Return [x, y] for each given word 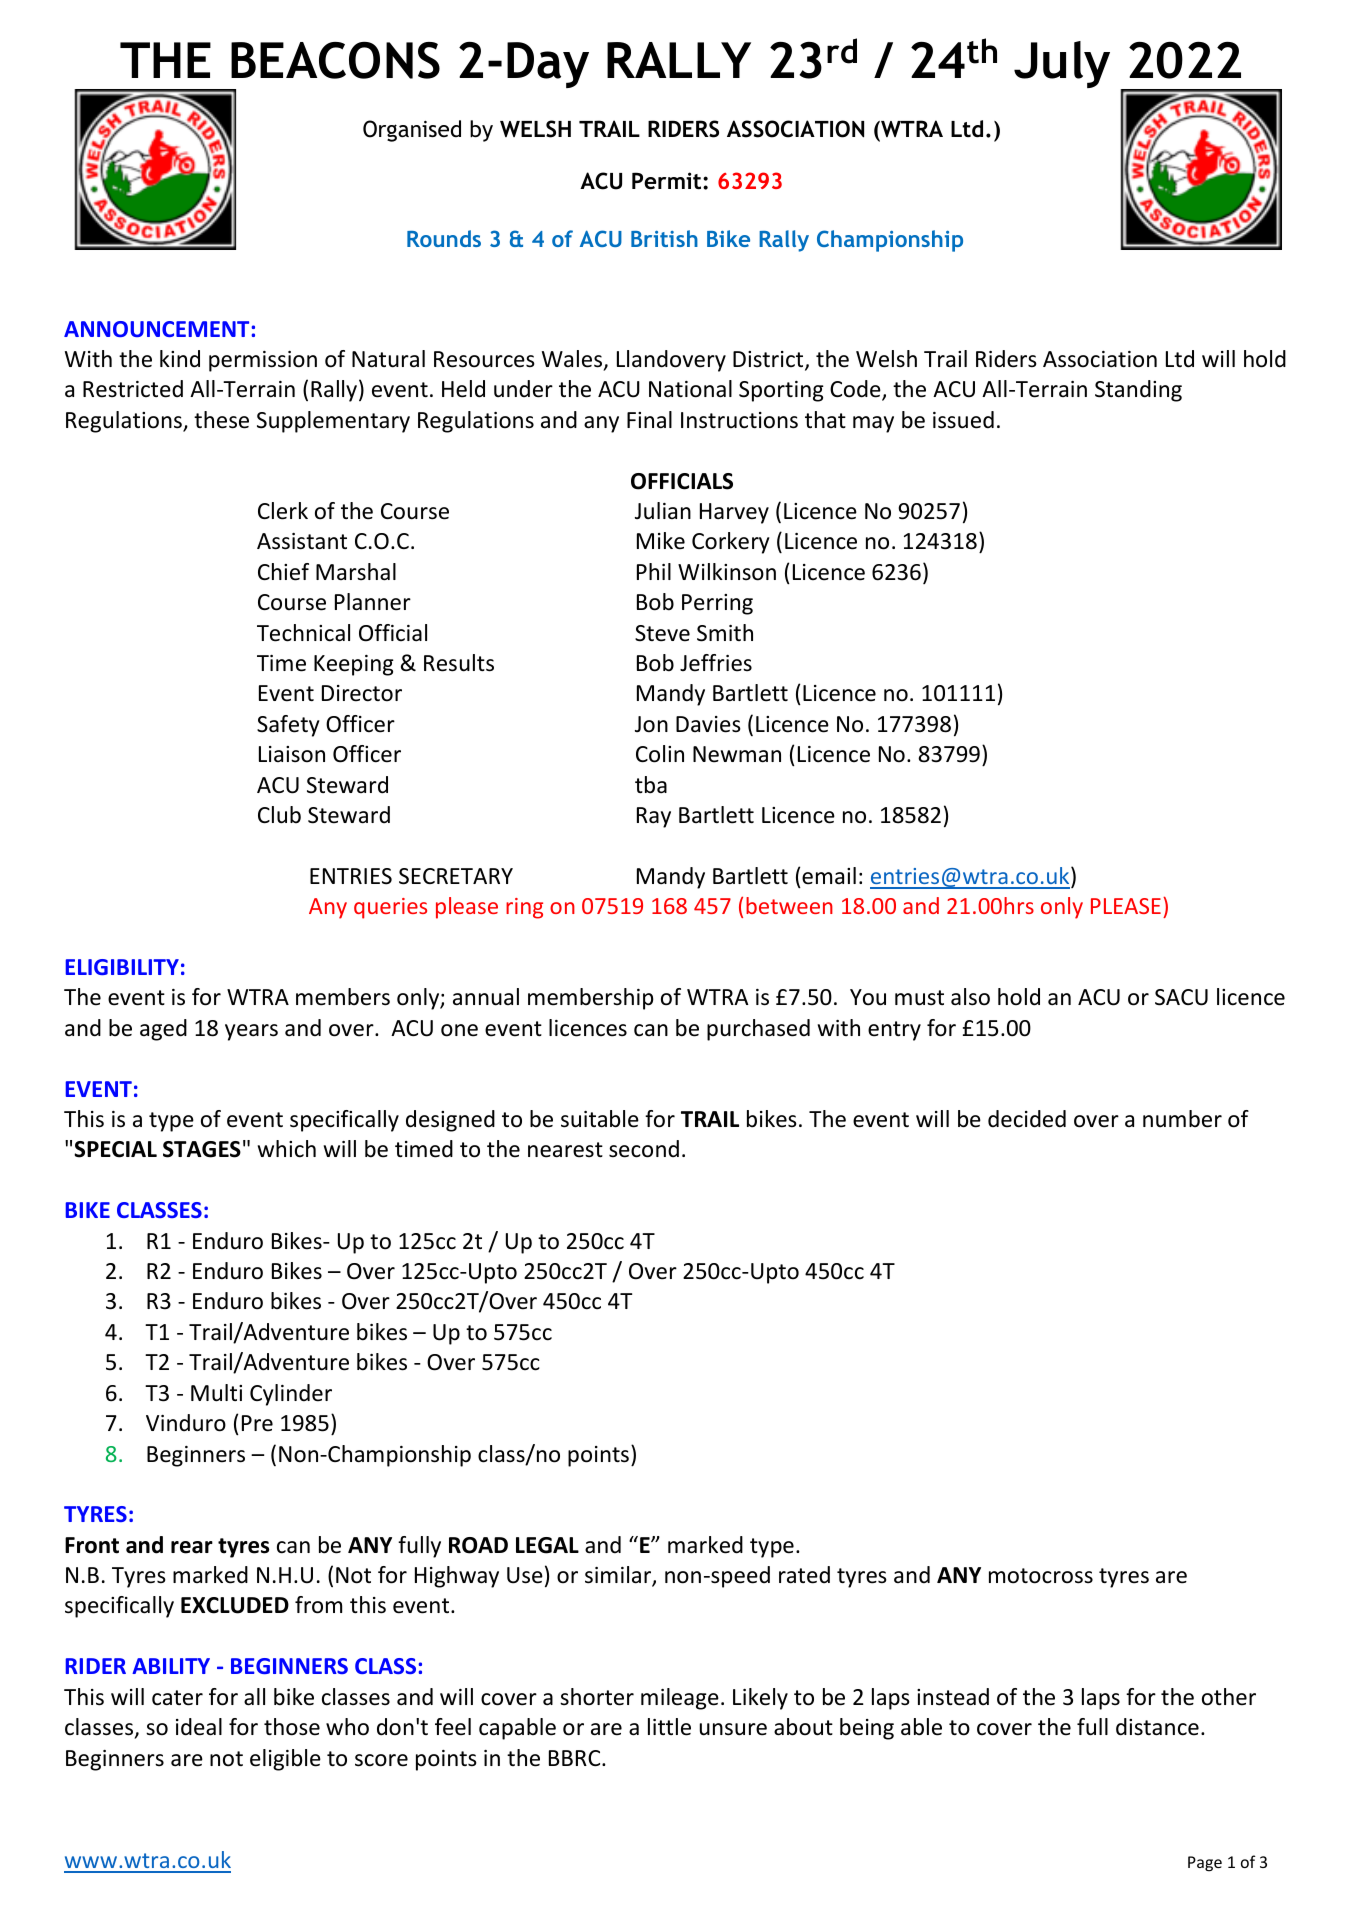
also [970, 997]
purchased [758, 1030]
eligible [285, 1760]
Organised [412, 131]
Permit [668, 181]
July [1062, 64]
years [251, 1032]
